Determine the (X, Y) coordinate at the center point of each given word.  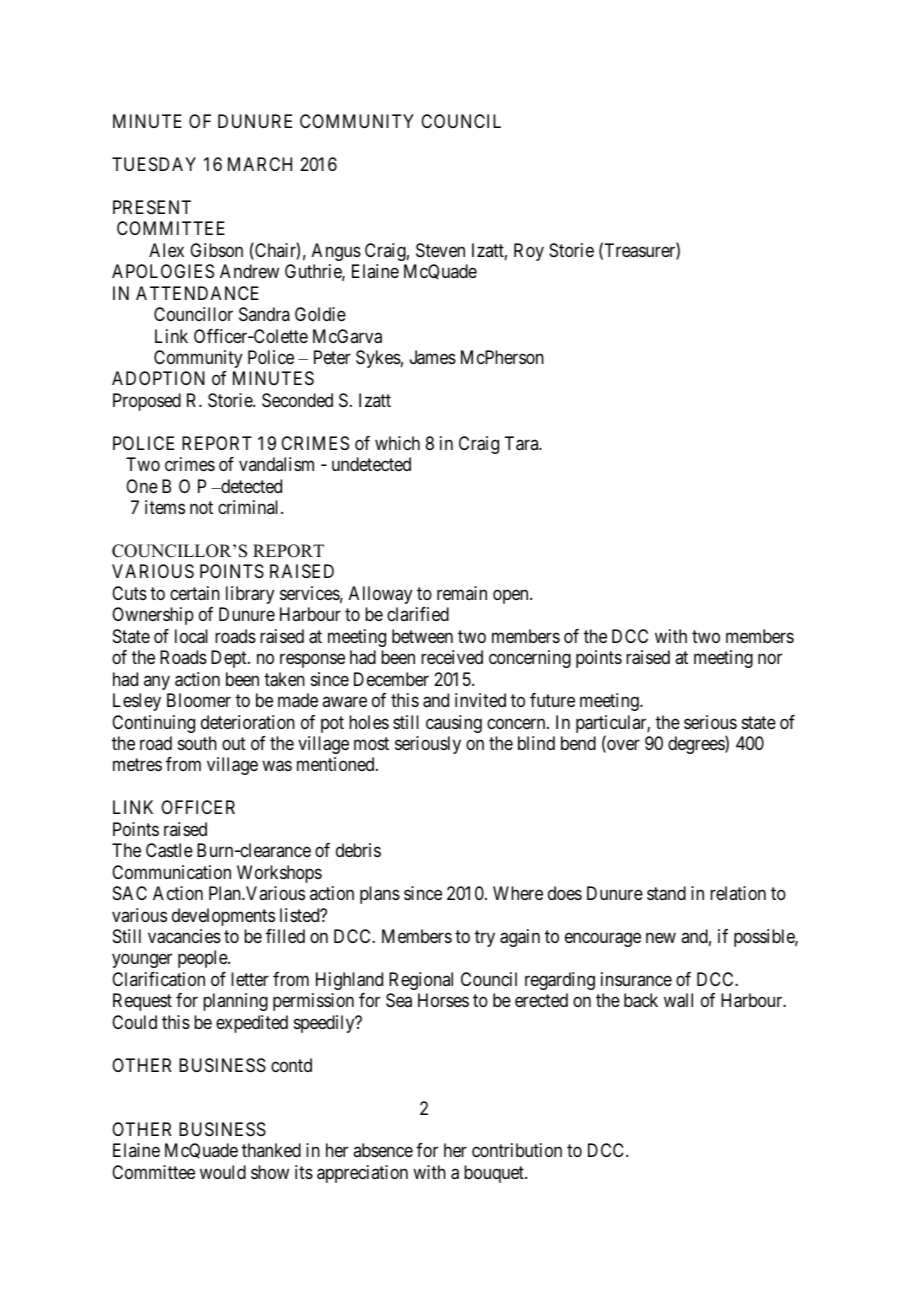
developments (223, 917)
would (223, 1172)
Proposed (147, 402)
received (452, 657)
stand (666, 893)
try (485, 938)
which (397, 443)
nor (770, 659)
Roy (529, 252)
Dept (230, 659)
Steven (440, 250)
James (433, 357)
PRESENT (152, 207)
